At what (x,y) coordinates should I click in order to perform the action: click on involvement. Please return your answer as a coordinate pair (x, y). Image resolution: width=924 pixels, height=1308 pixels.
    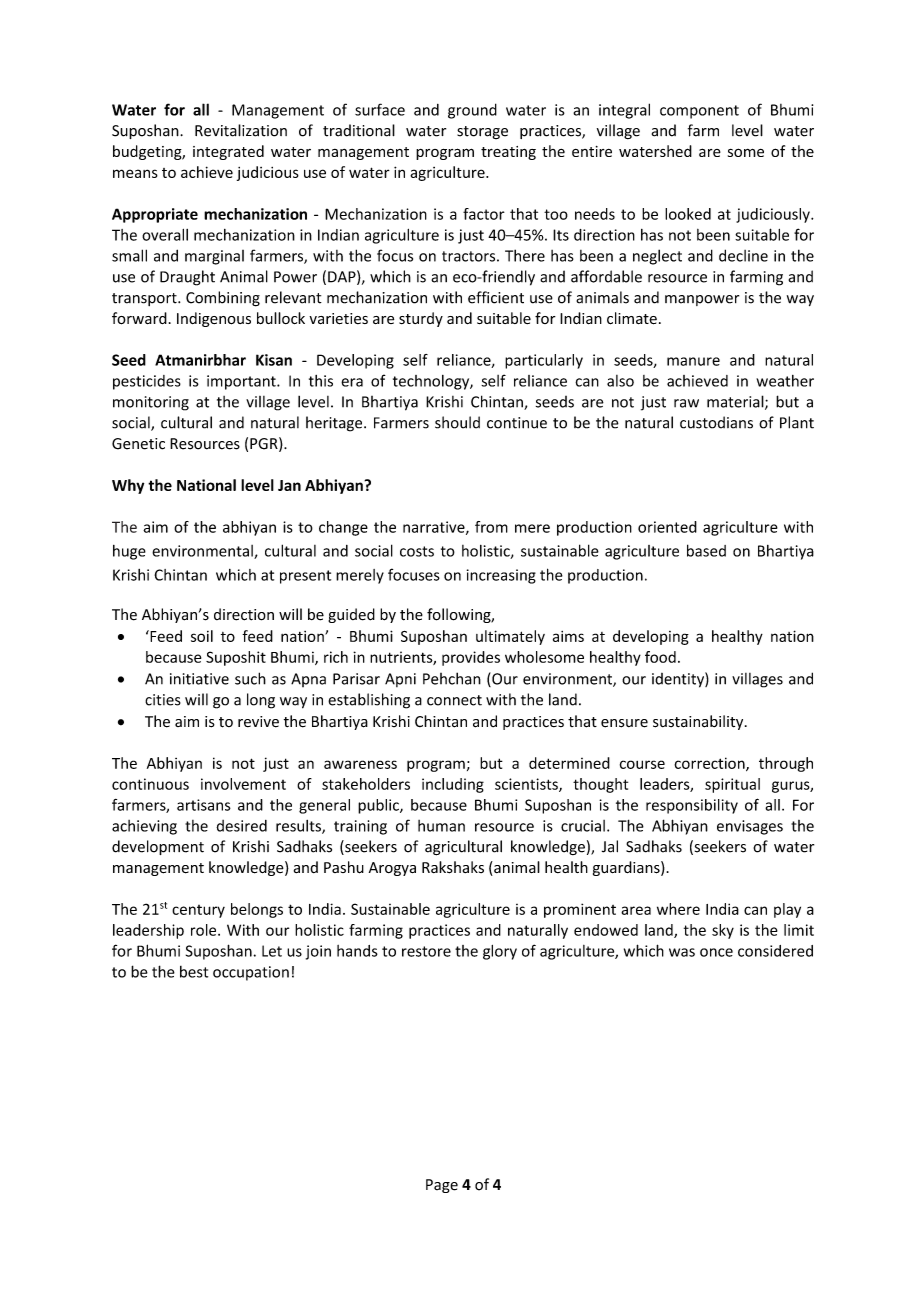
    Looking at the image, I should click on (243, 784).
